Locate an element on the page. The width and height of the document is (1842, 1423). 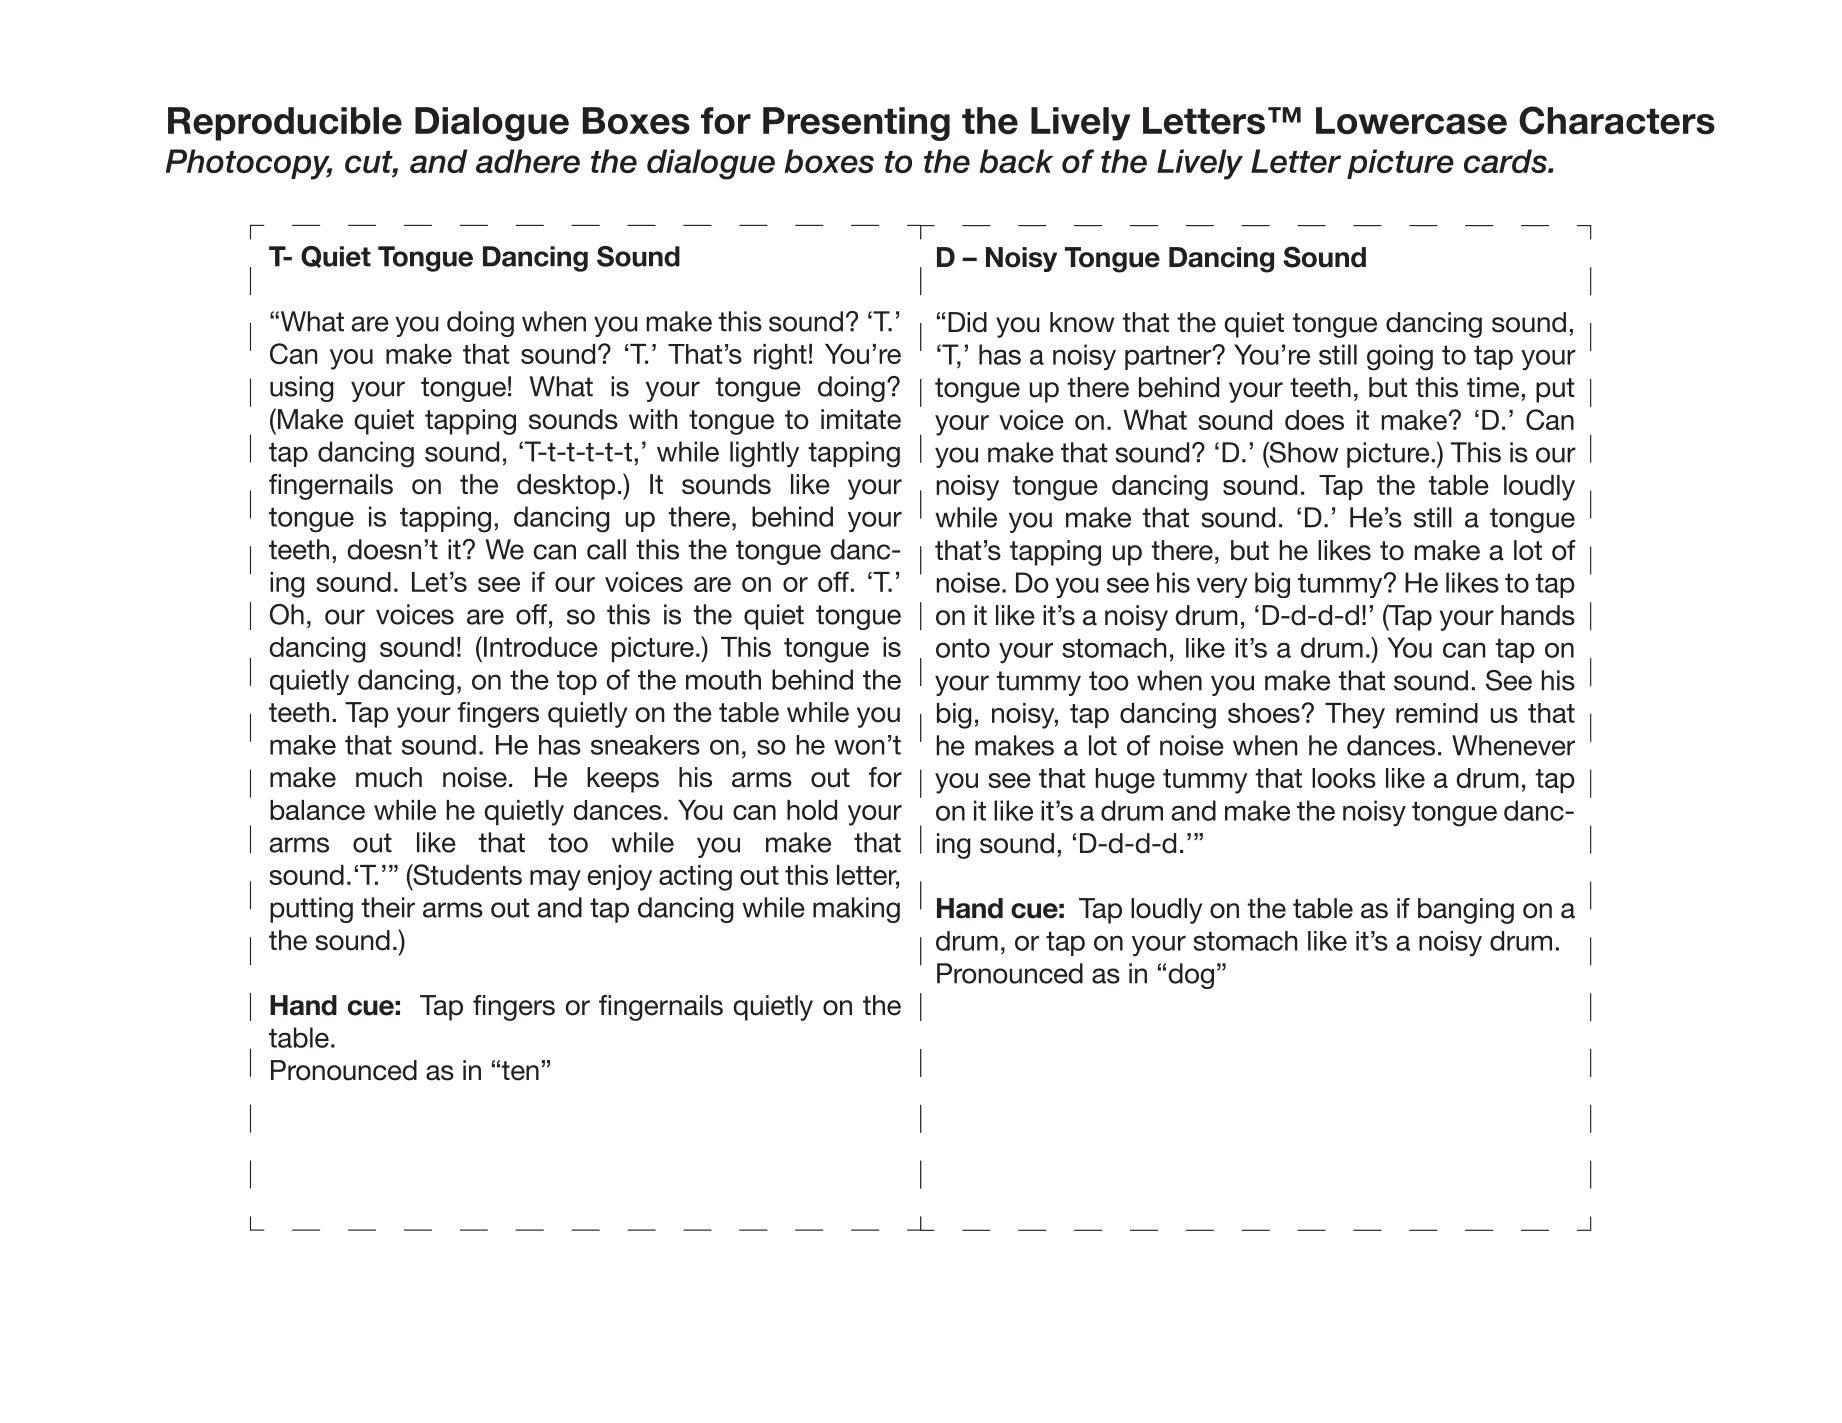
huge is located at coordinates (1125, 781).
